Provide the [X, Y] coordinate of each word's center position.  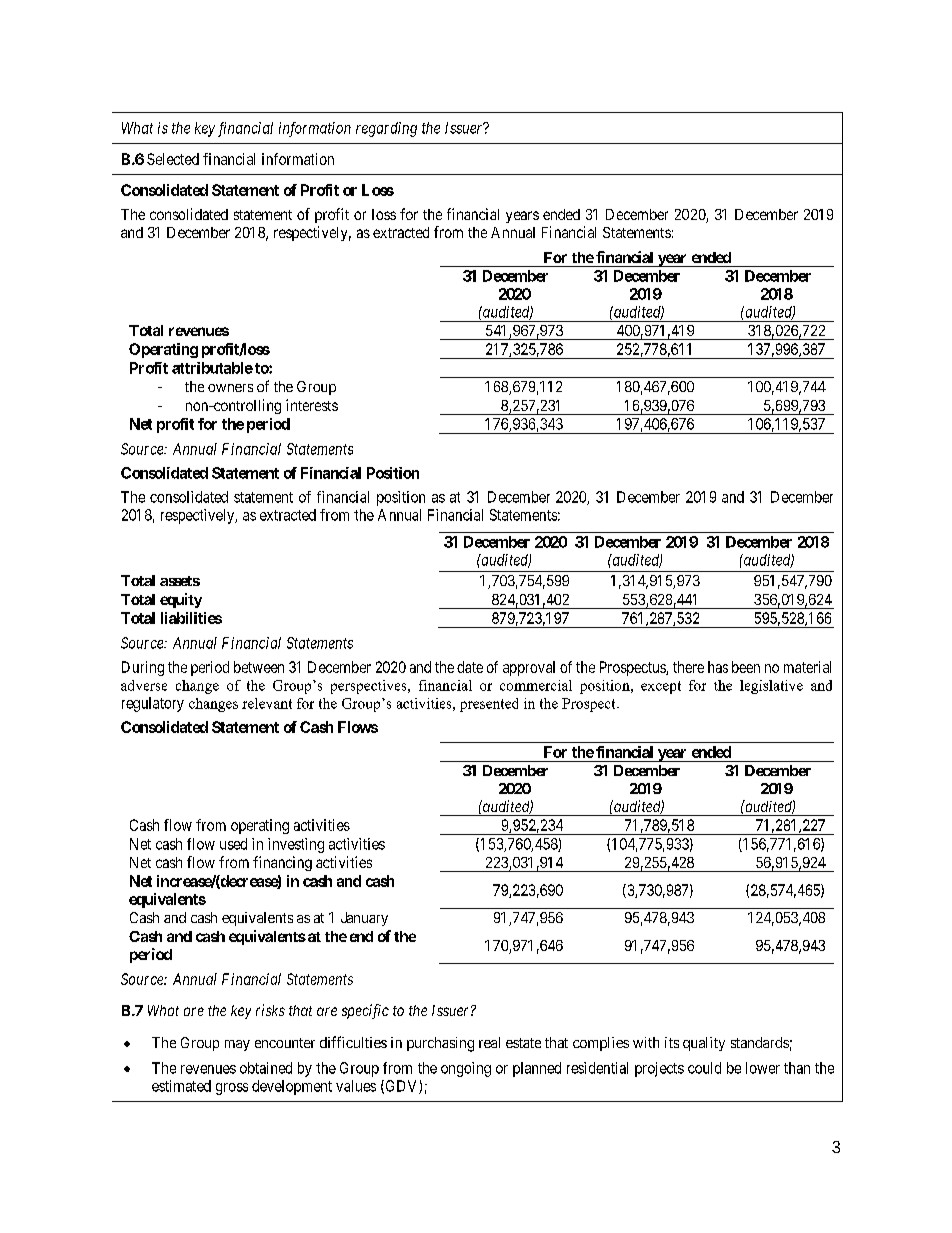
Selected [173, 159]
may [237, 1045]
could [704, 1068]
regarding [386, 129]
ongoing [466, 1069]
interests [312, 405]
